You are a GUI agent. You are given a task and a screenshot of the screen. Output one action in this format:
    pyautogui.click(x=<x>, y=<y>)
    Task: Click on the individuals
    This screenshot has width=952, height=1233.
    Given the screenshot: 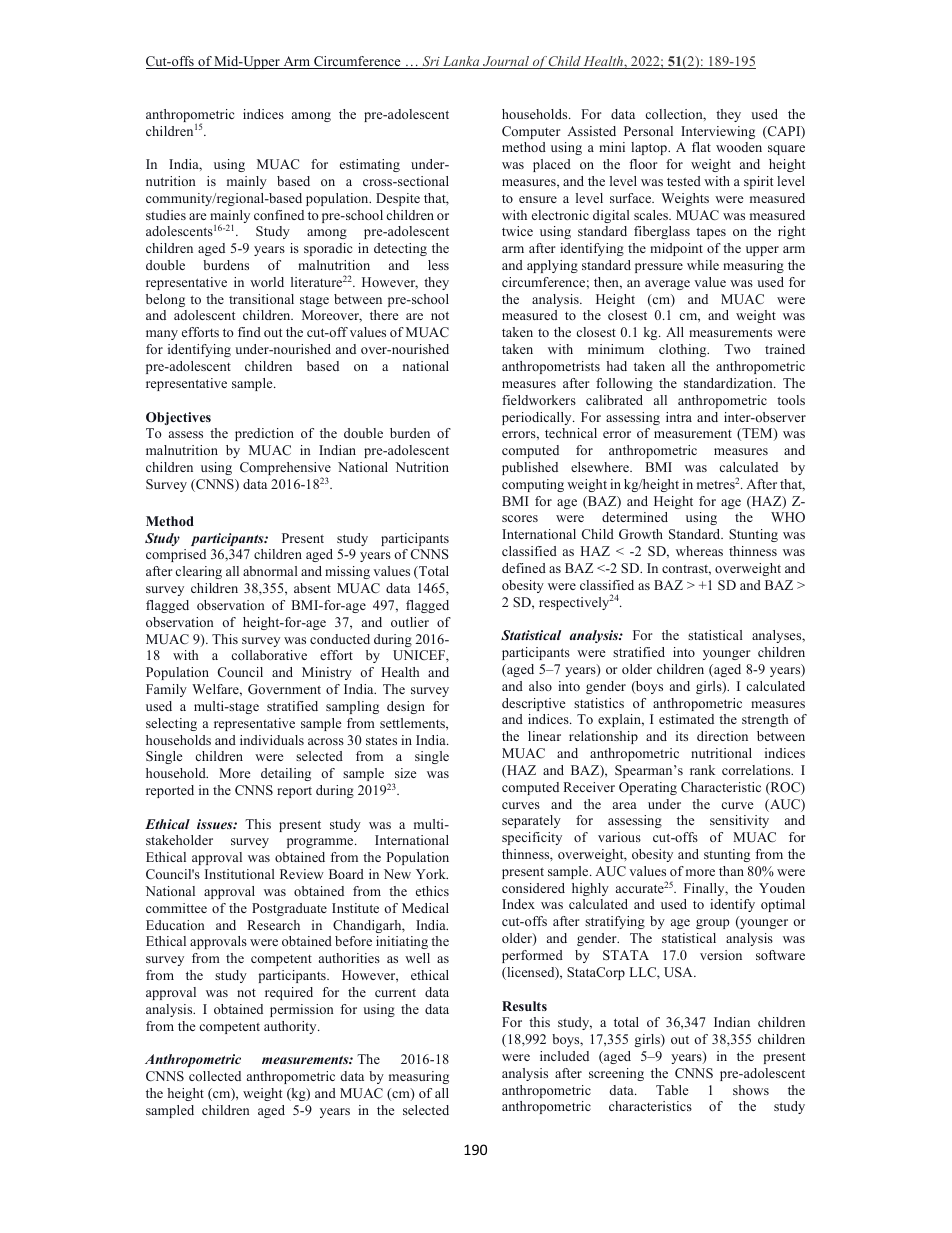 What is the action you would take?
    pyautogui.click(x=272, y=740)
